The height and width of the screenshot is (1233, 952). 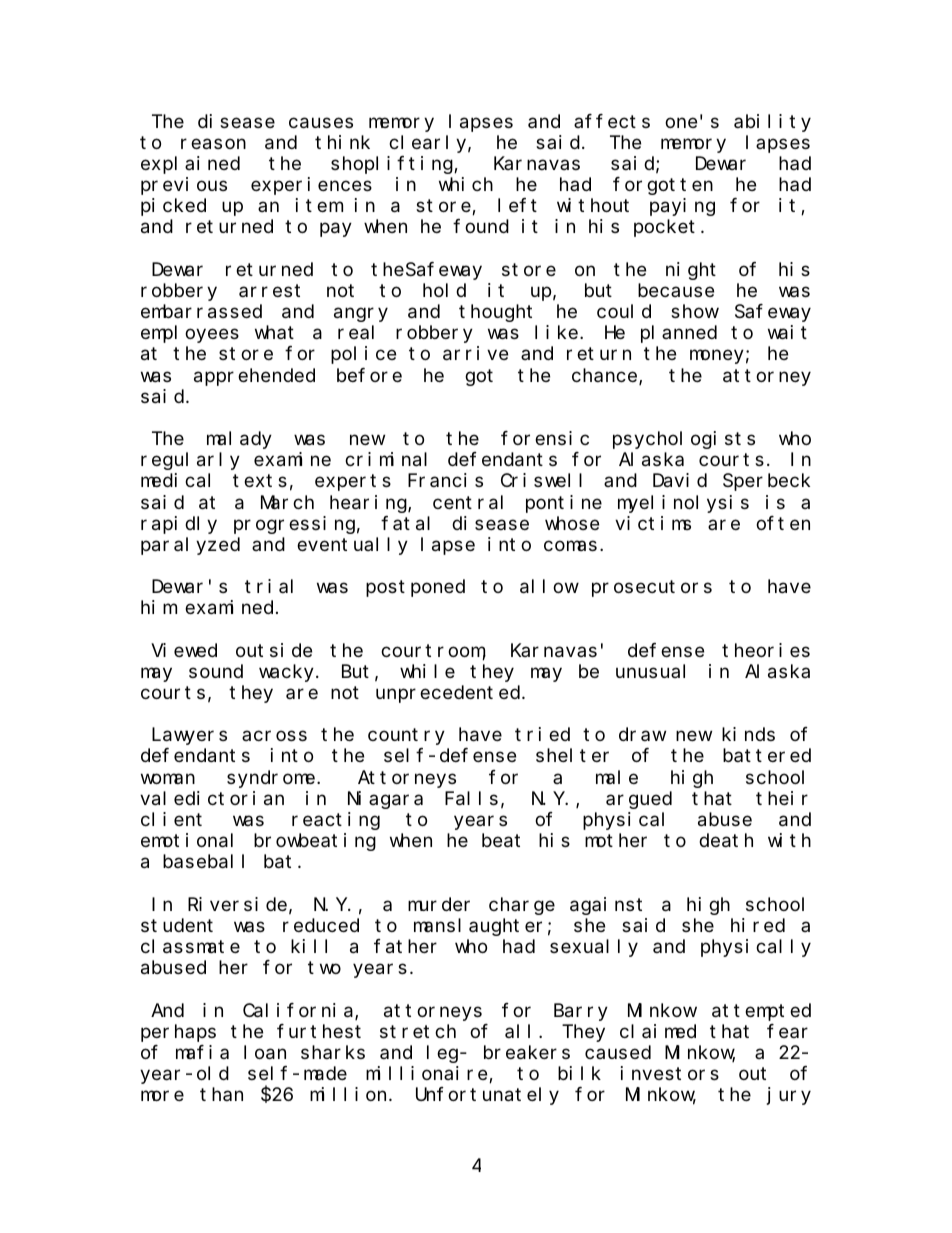 I want to click on arrive, so click(x=475, y=353).
